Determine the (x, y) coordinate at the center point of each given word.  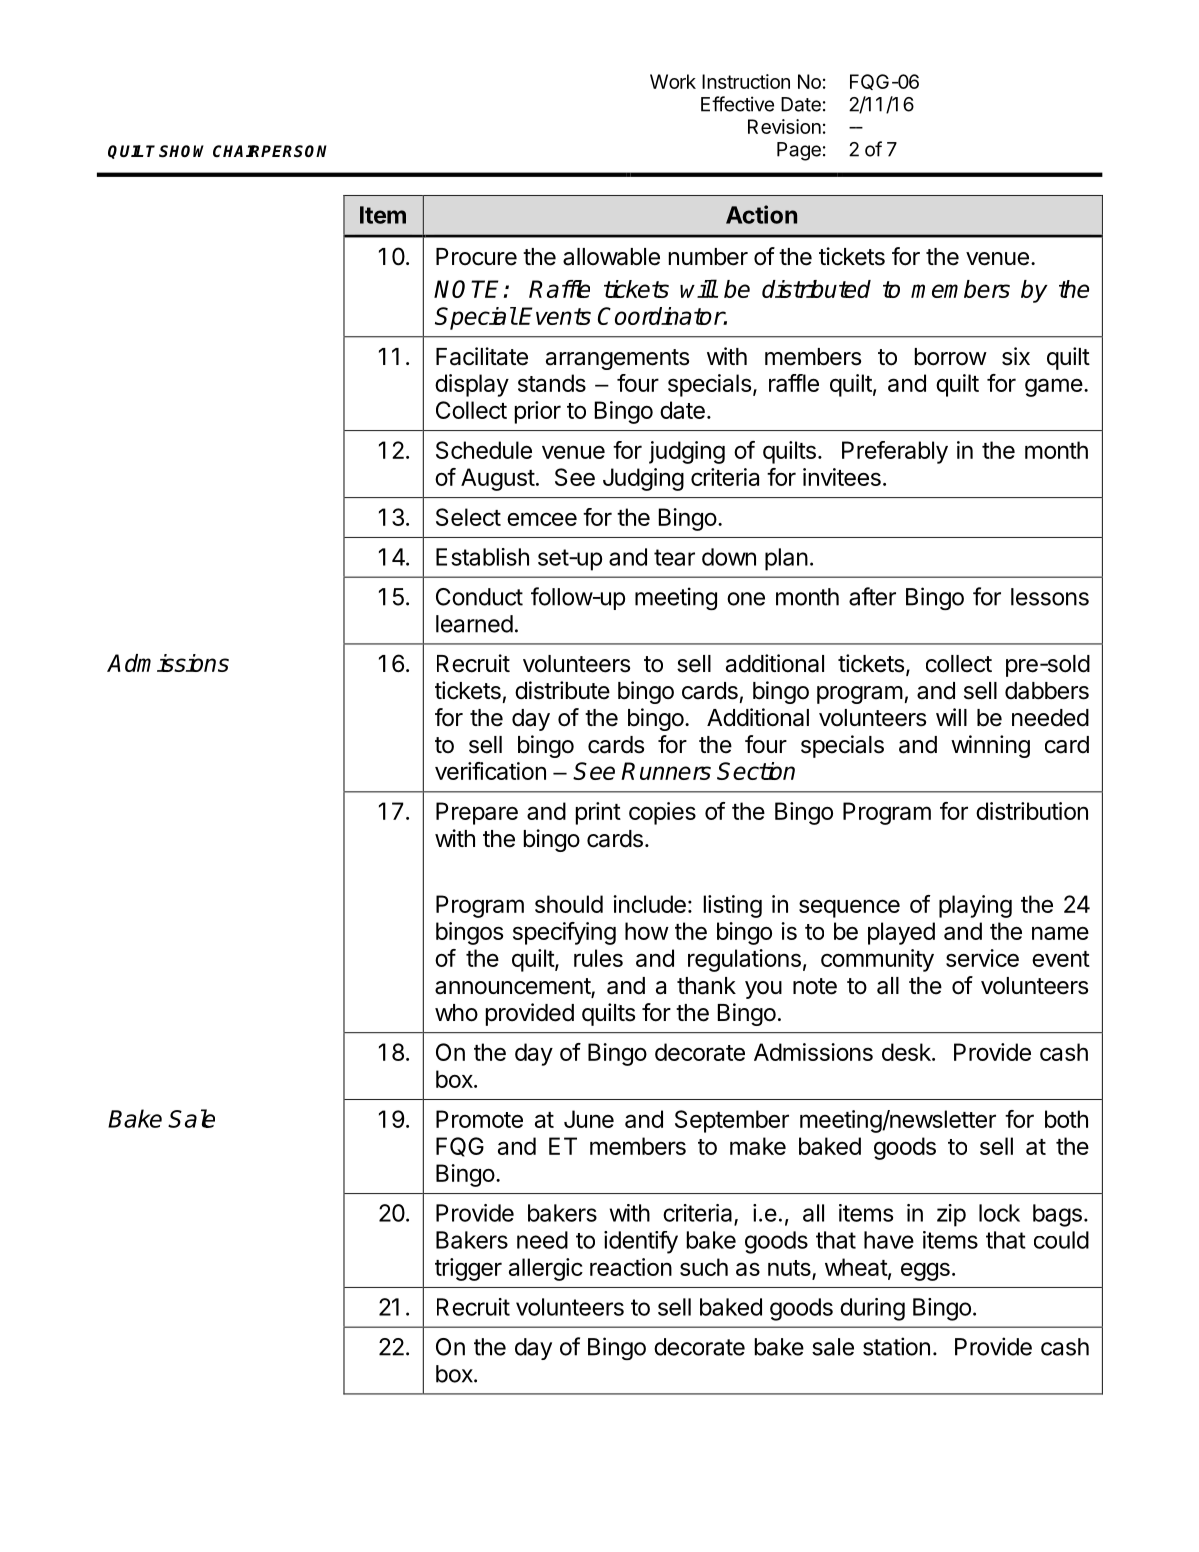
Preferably (895, 452)
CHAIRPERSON (270, 151)
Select (468, 517)
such (704, 1267)
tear (674, 557)
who (456, 1013)
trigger (468, 1269)
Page (799, 151)
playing (975, 906)
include (649, 904)
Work (673, 81)
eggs (925, 1271)
